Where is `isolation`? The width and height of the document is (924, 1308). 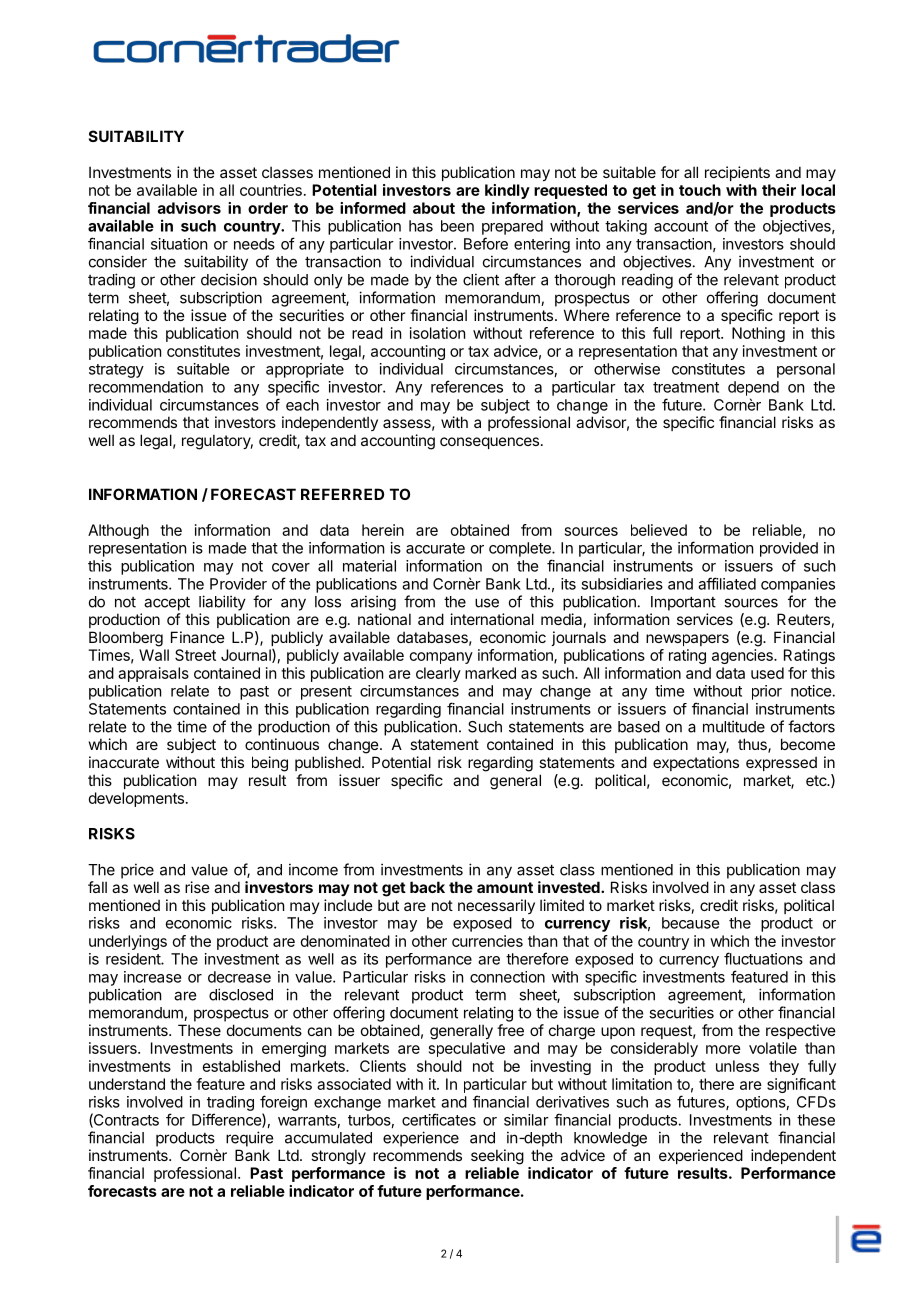 isolation is located at coordinates (437, 333).
